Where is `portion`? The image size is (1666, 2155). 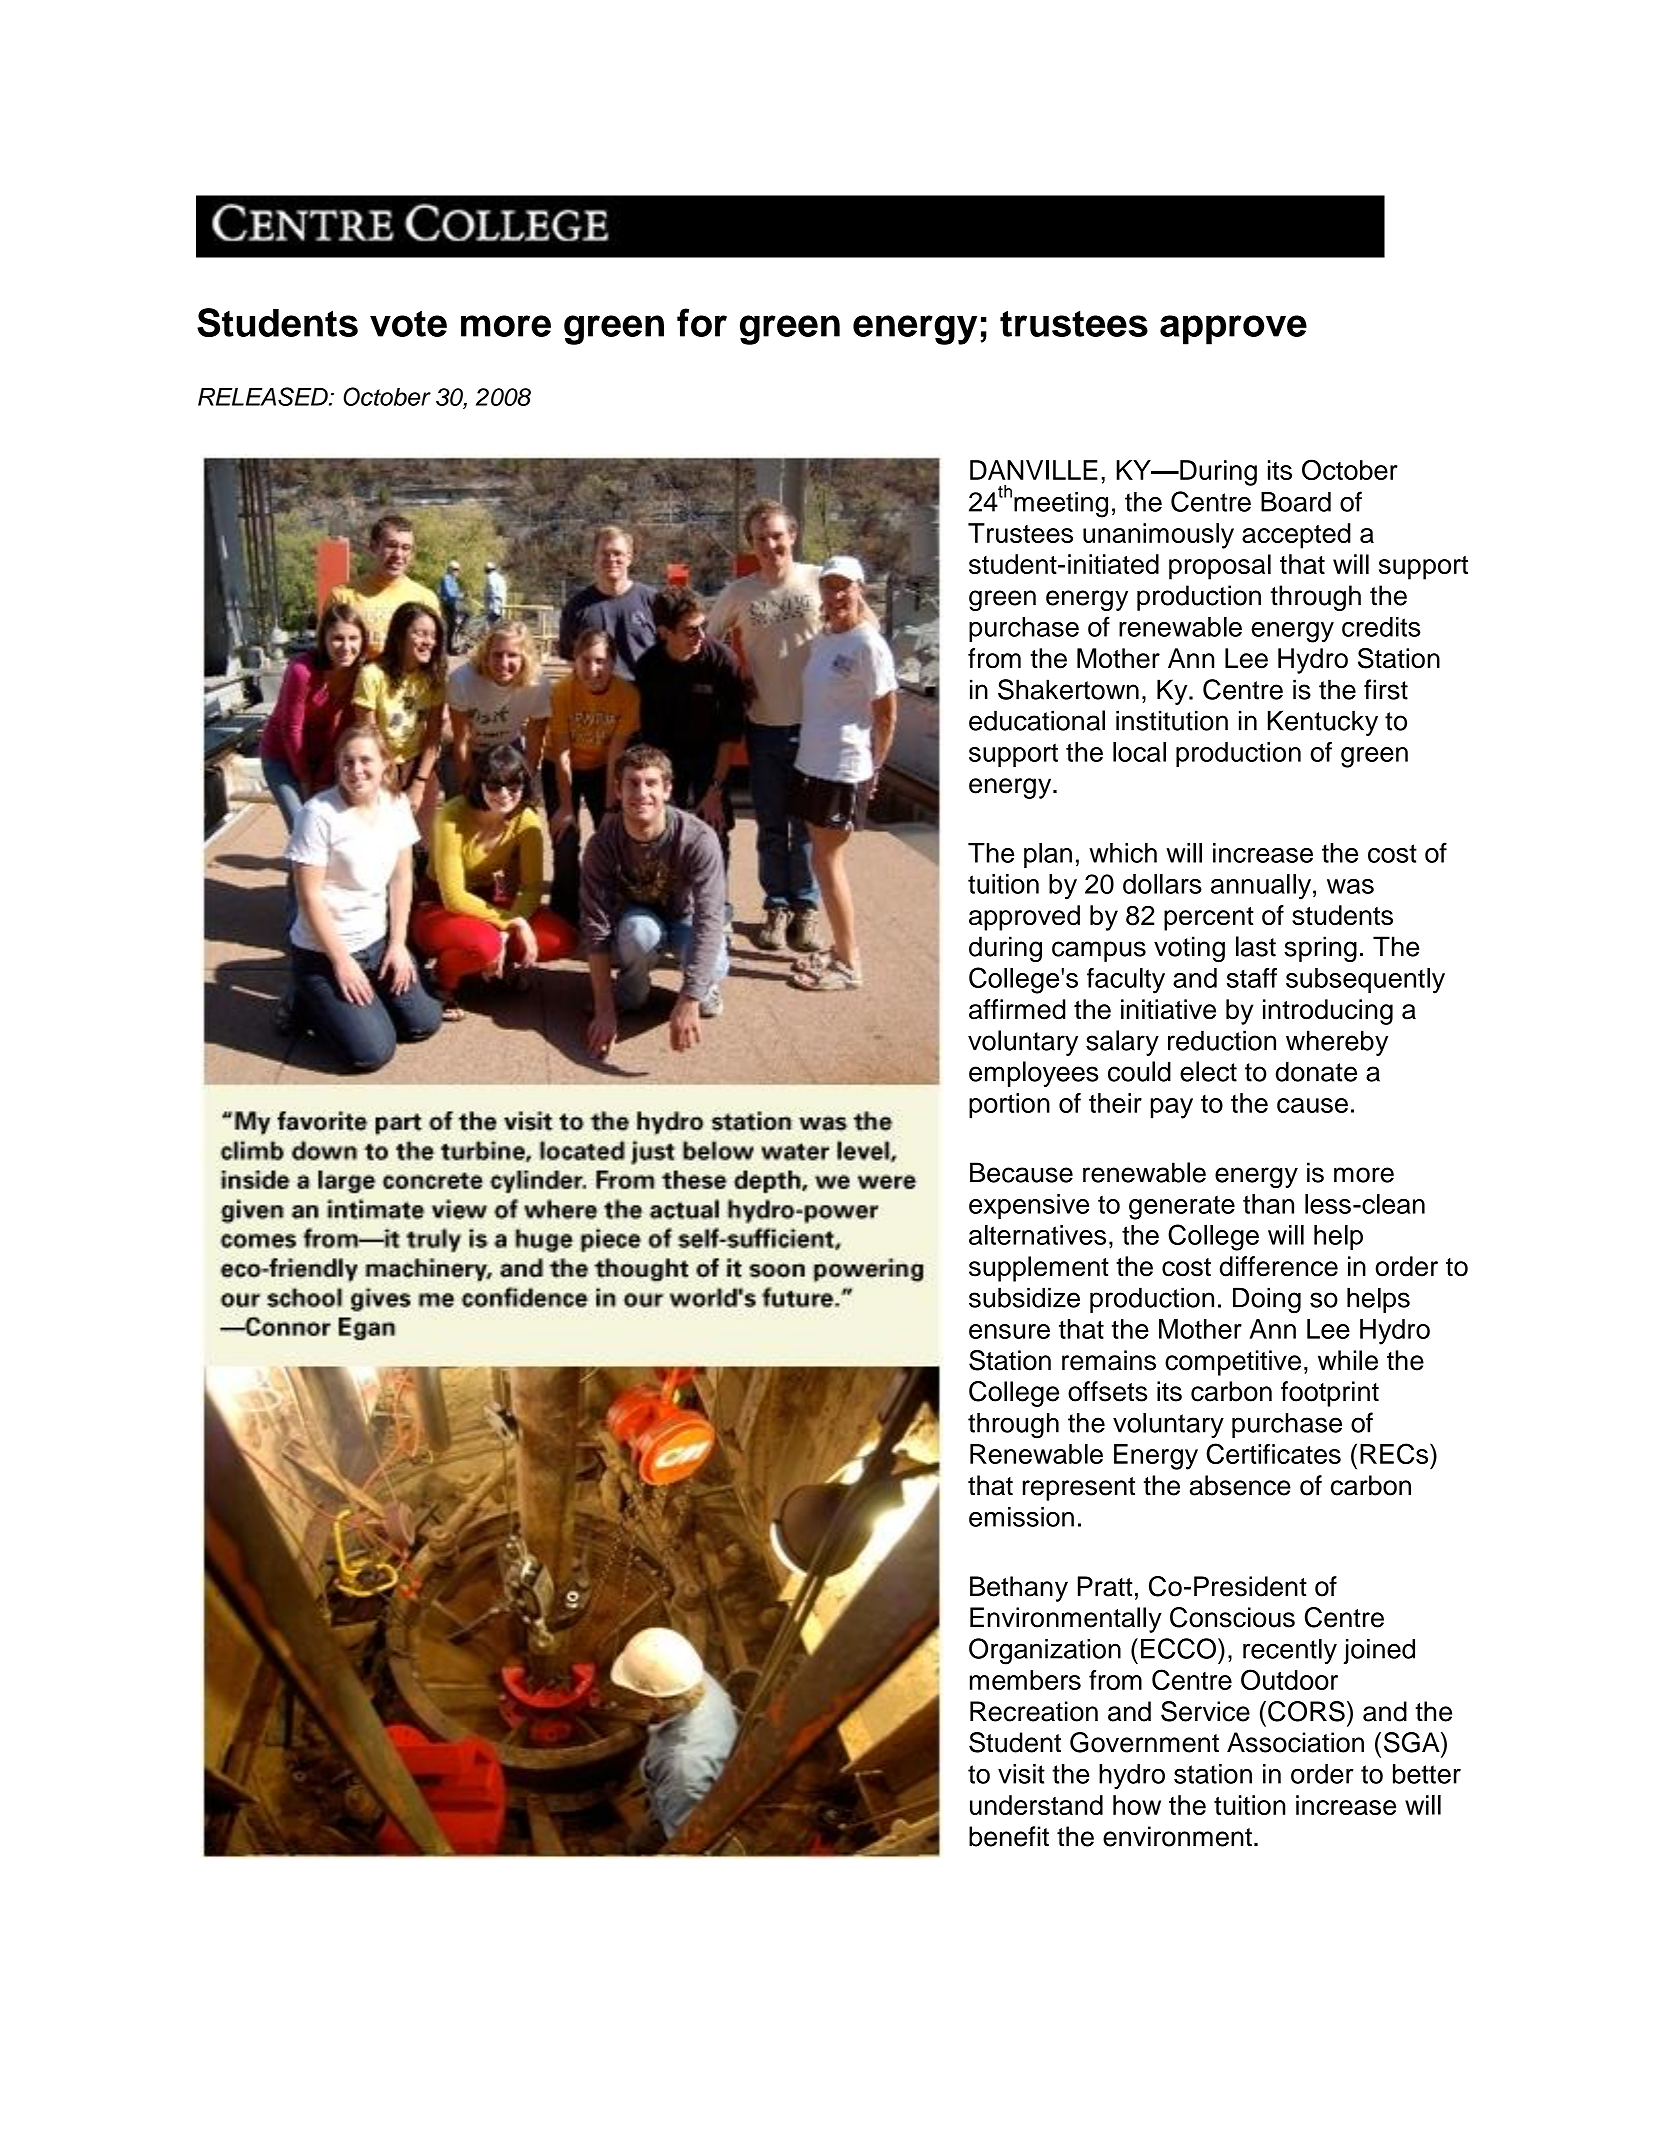
portion is located at coordinates (1009, 1106).
